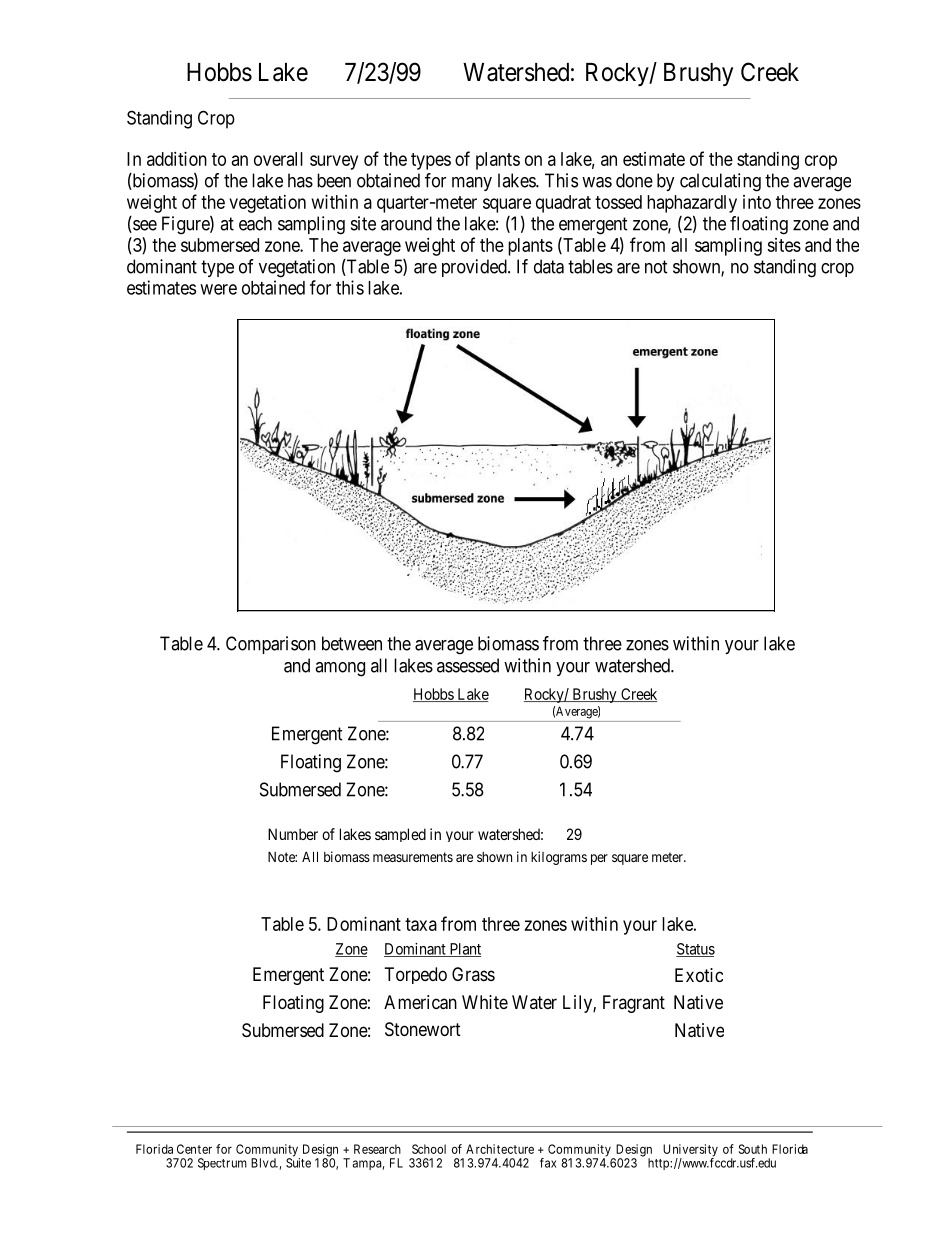 This image has height=1233, width=952. I want to click on assessed, so click(468, 665).
